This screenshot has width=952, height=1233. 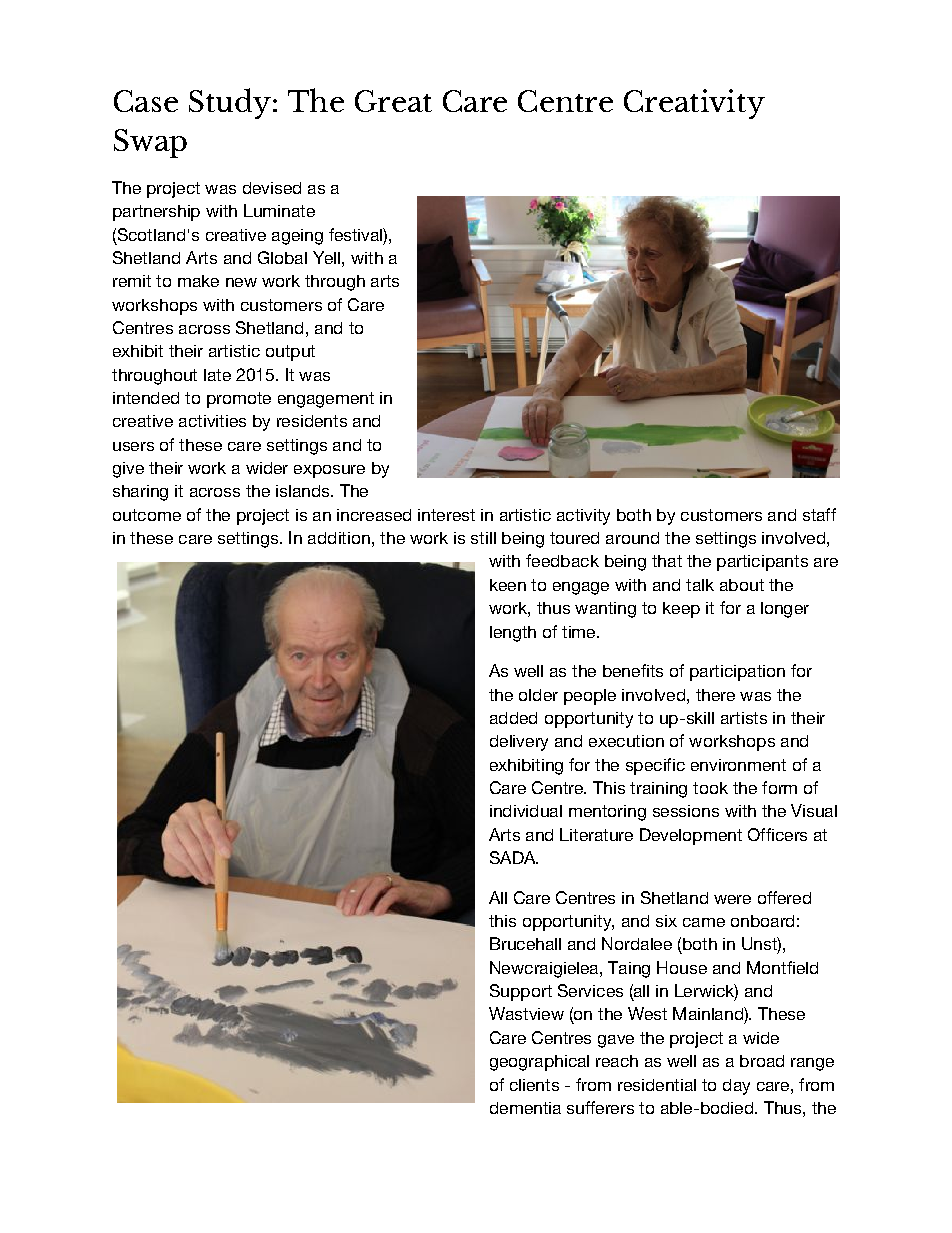 I want to click on added, so click(x=513, y=718).
